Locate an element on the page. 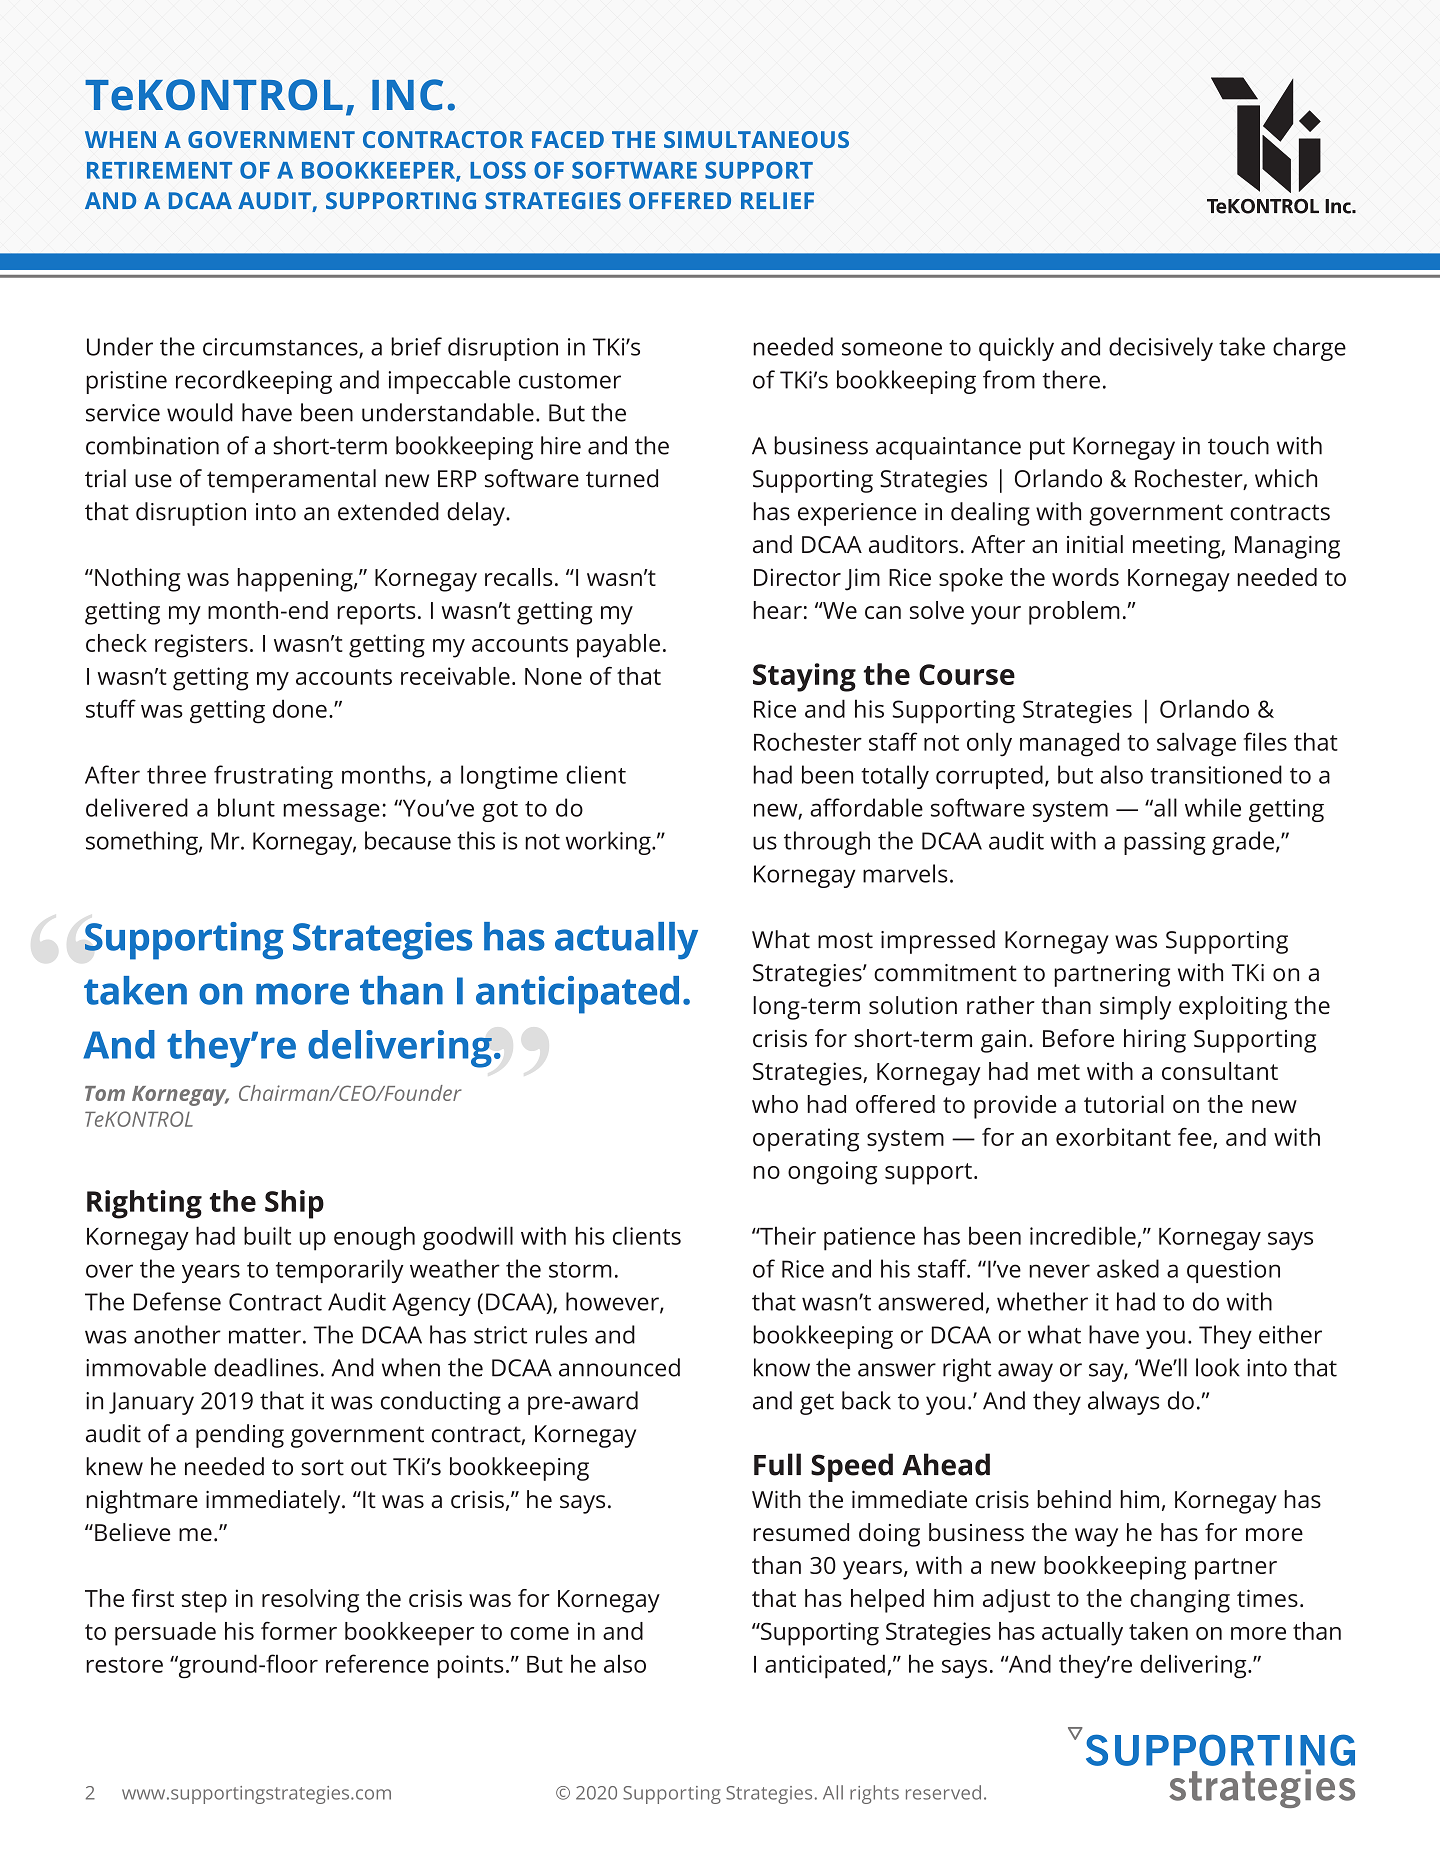  changing is located at coordinates (1180, 1601).
